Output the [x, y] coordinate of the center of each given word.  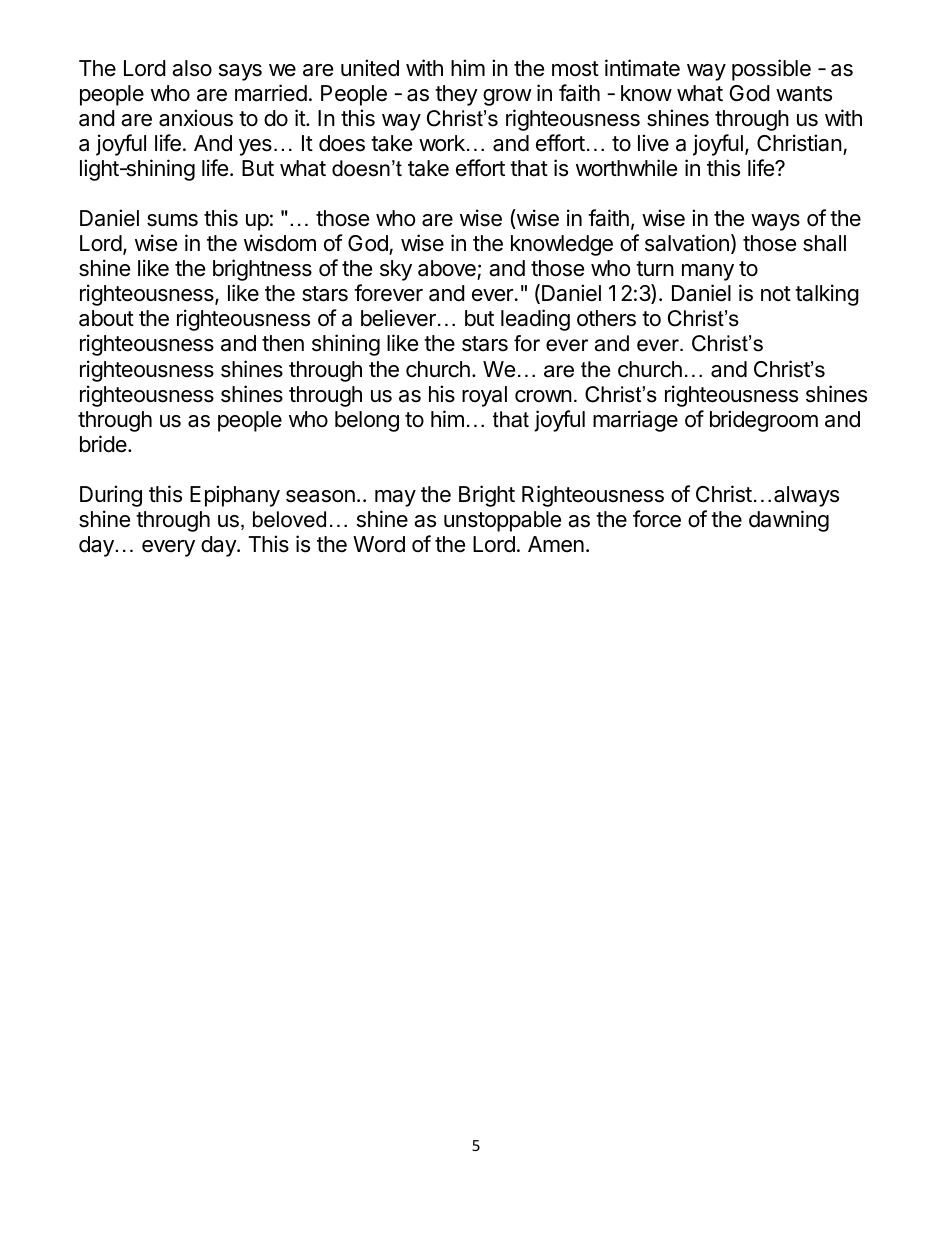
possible [771, 70]
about [106, 318]
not [776, 293]
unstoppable [502, 521]
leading [535, 320]
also [192, 68]
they [456, 95]
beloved [289, 519]
